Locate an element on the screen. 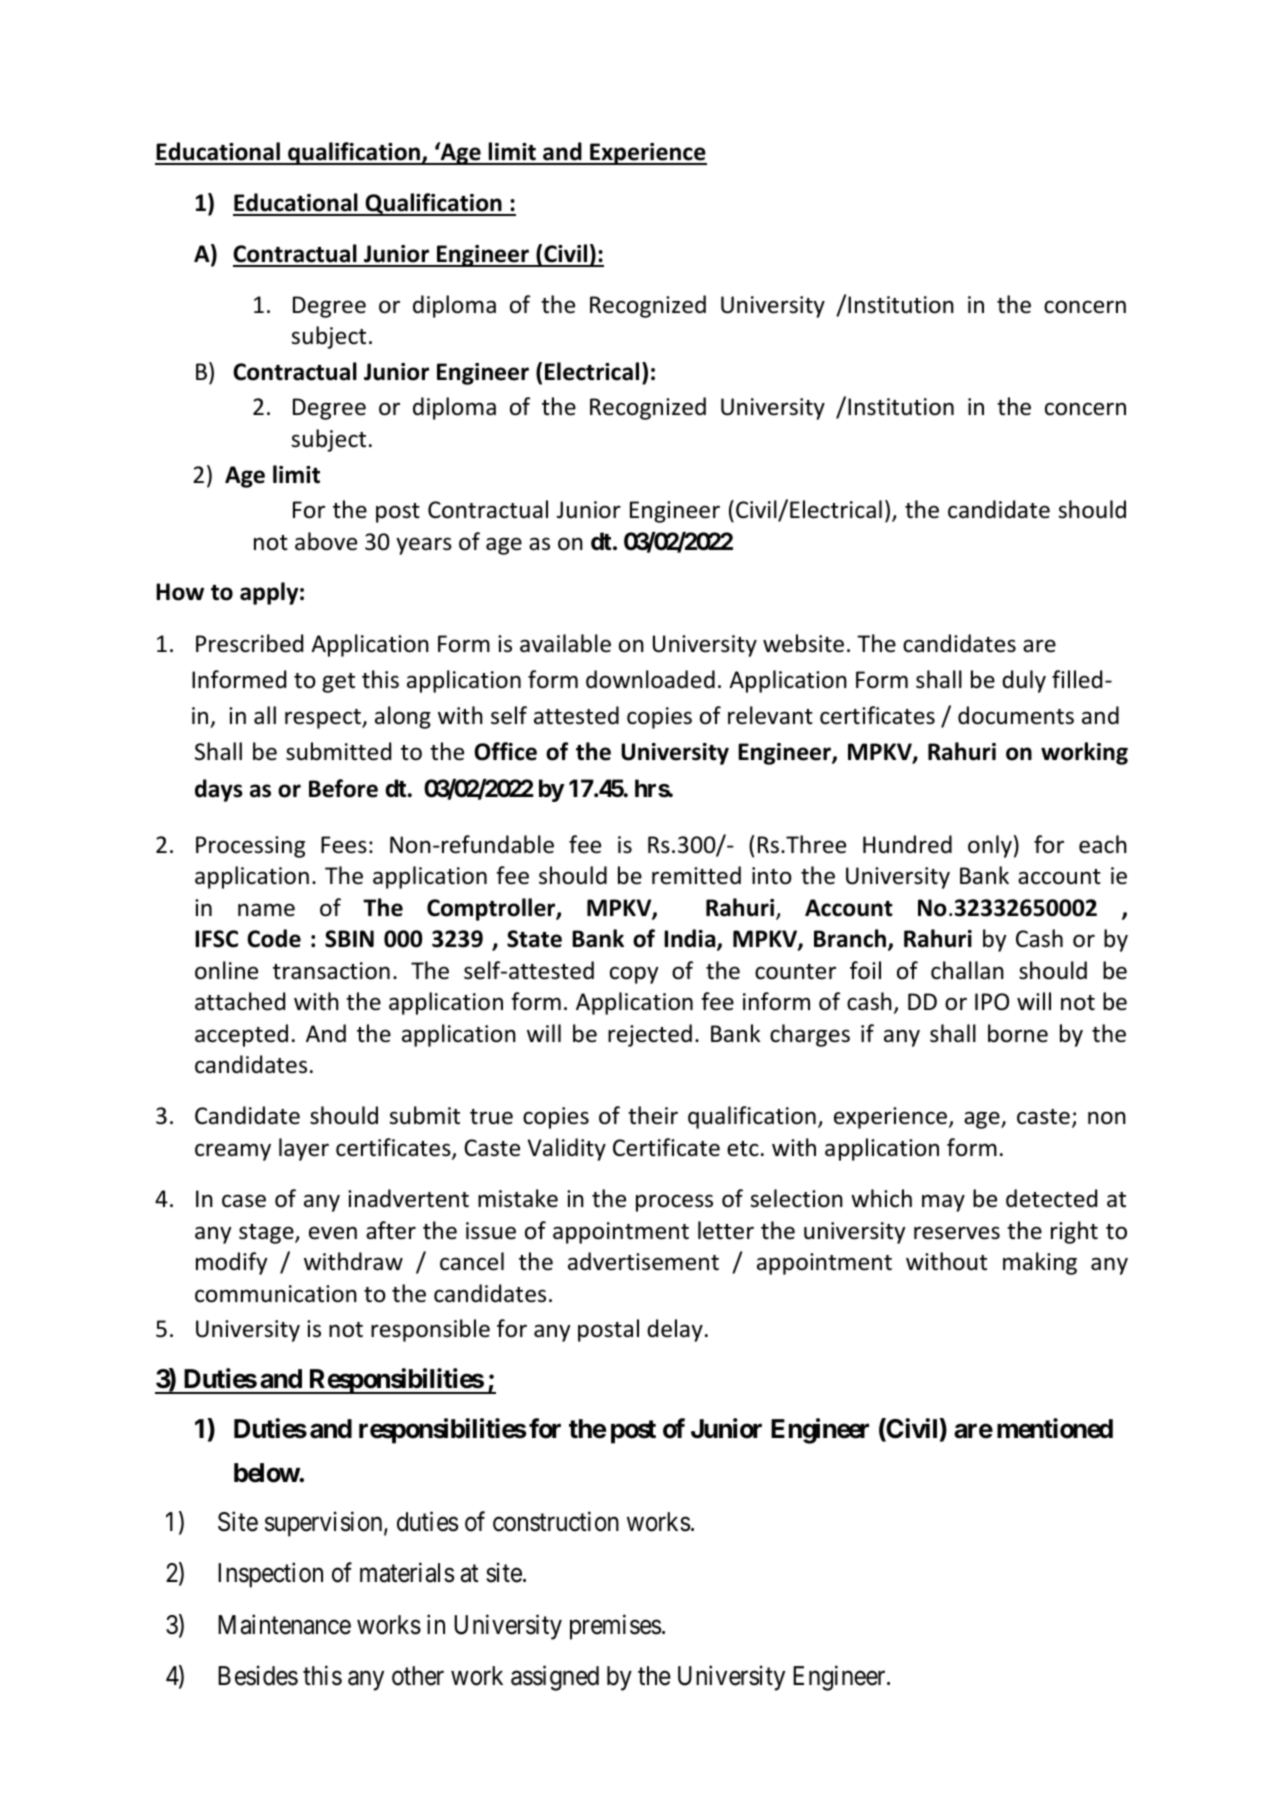 The width and height of the screenshot is (1283, 1815). Fees is located at coordinates (344, 845).
